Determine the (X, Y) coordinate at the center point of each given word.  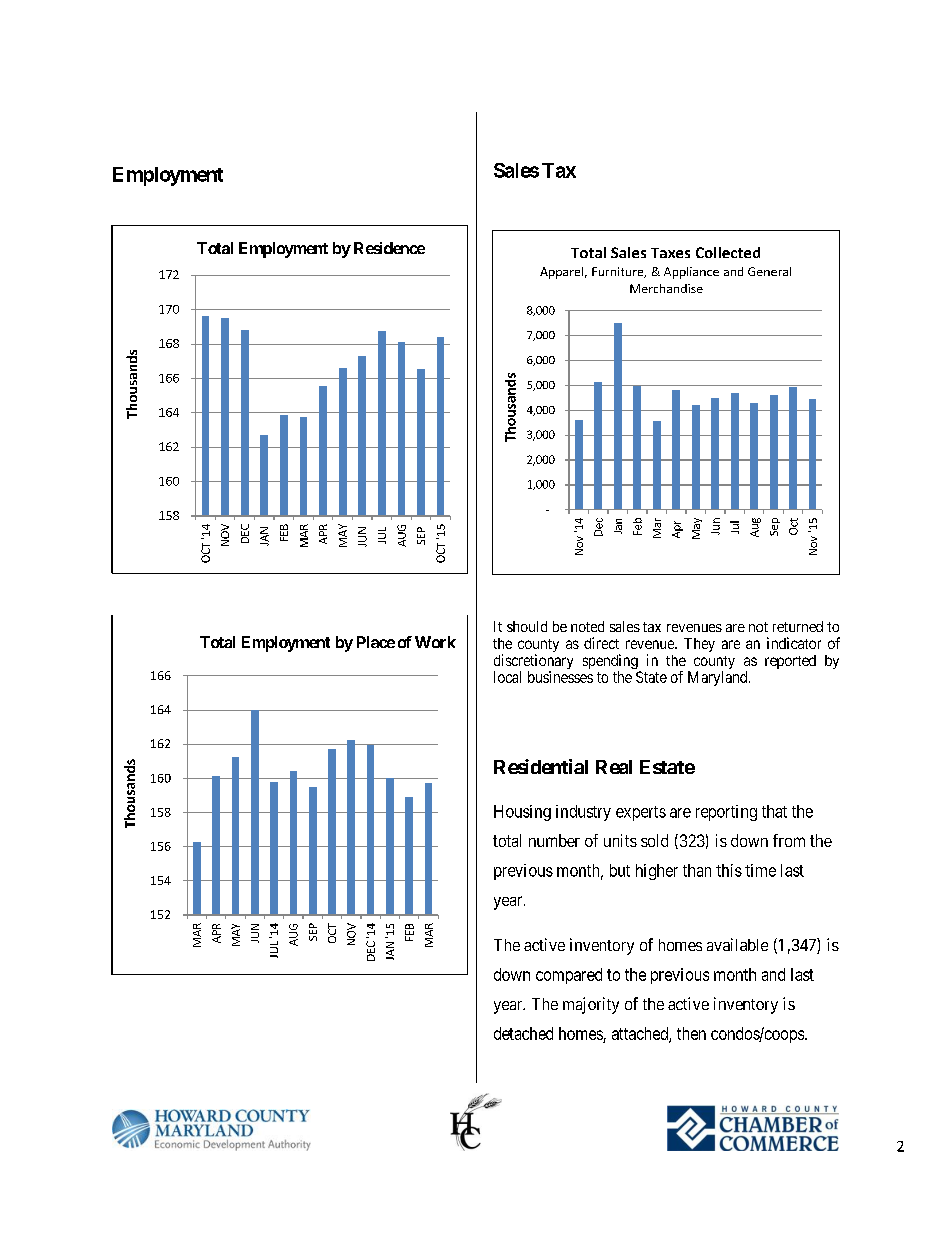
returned (798, 626)
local (507, 677)
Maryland (719, 678)
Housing (522, 813)
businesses (560, 677)
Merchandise (666, 288)
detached (523, 1033)
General (769, 271)
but (620, 870)
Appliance (691, 273)
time (760, 870)
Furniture (619, 272)
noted (587, 626)
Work (435, 642)
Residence (389, 248)
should (527, 626)
